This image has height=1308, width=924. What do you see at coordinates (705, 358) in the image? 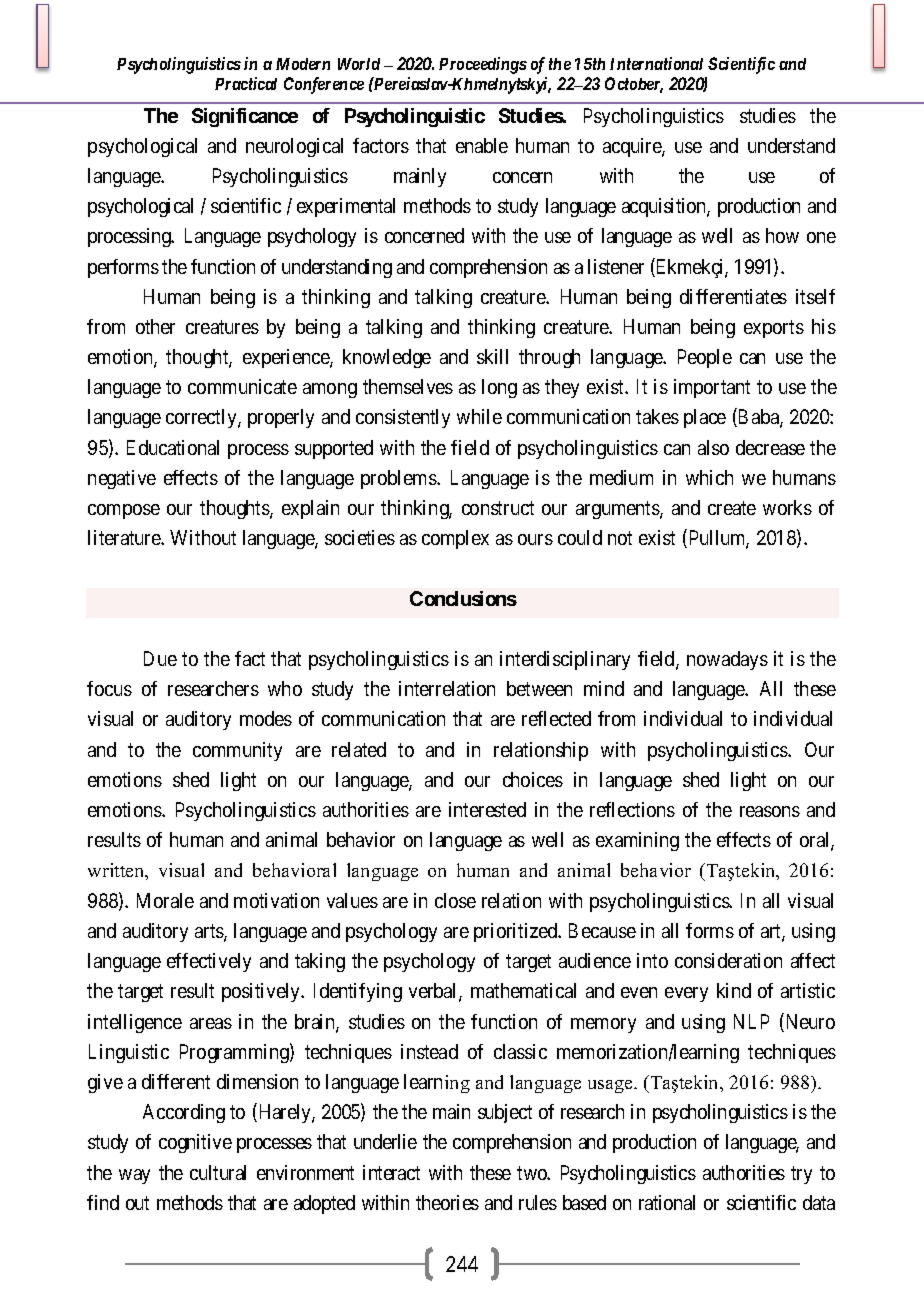
I see `People` at bounding box center [705, 358].
